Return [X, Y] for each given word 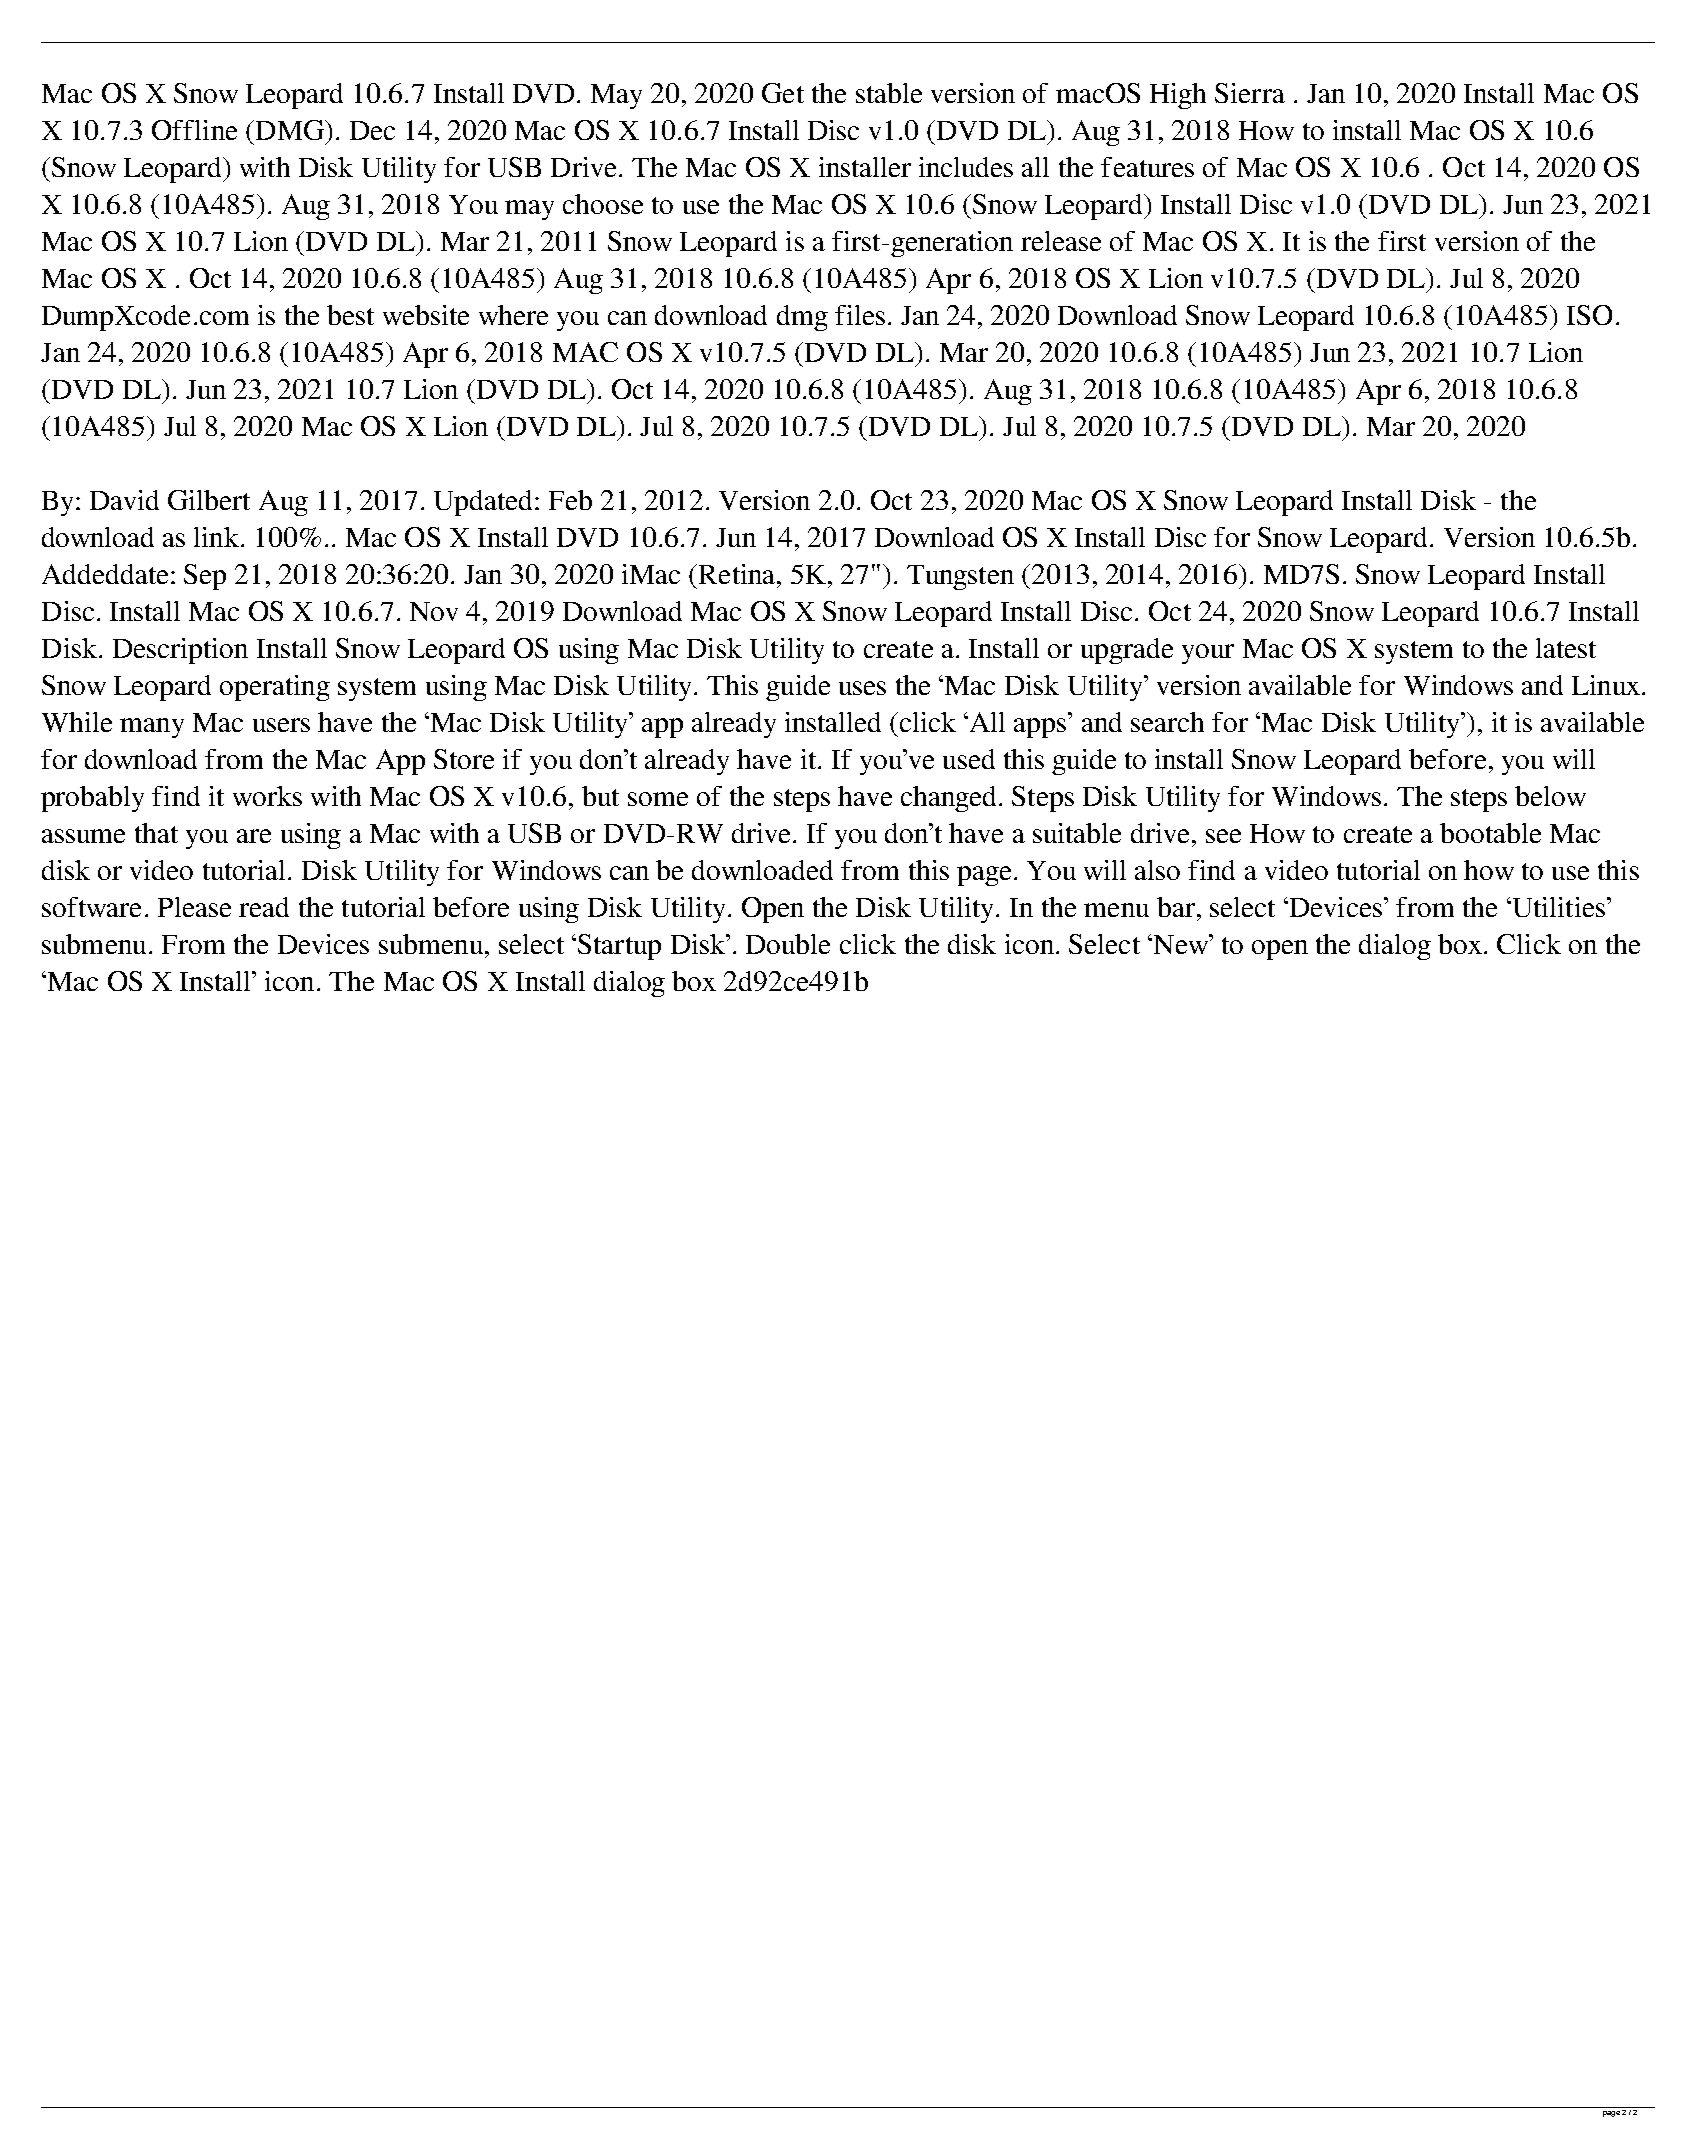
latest [1566, 648]
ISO [1589, 315]
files [860, 315]
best [350, 315]
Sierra [1250, 93]
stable [889, 93]
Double [788, 944]
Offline [194, 130]
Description [180, 651]
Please [194, 907]
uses [862, 688]
